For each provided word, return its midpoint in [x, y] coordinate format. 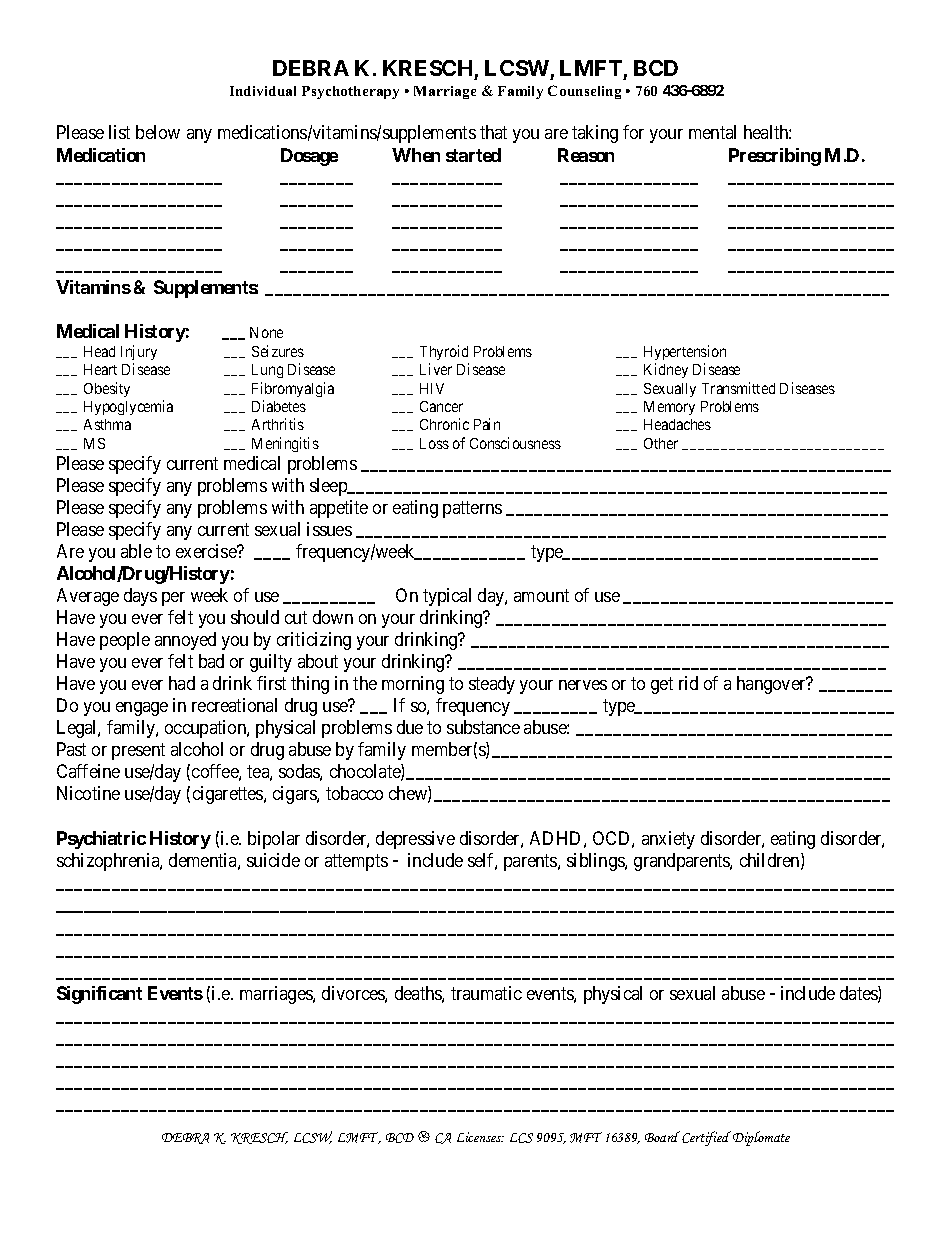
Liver [436, 369]
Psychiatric [101, 840]
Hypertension [685, 352]
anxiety [668, 840]
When [416, 155]
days [140, 597]
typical [447, 597]
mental [712, 132]
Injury [139, 352]
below [158, 132]
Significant [99, 995]
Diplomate [761, 1138]
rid [688, 683]
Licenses [480, 1137]
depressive [415, 840]
